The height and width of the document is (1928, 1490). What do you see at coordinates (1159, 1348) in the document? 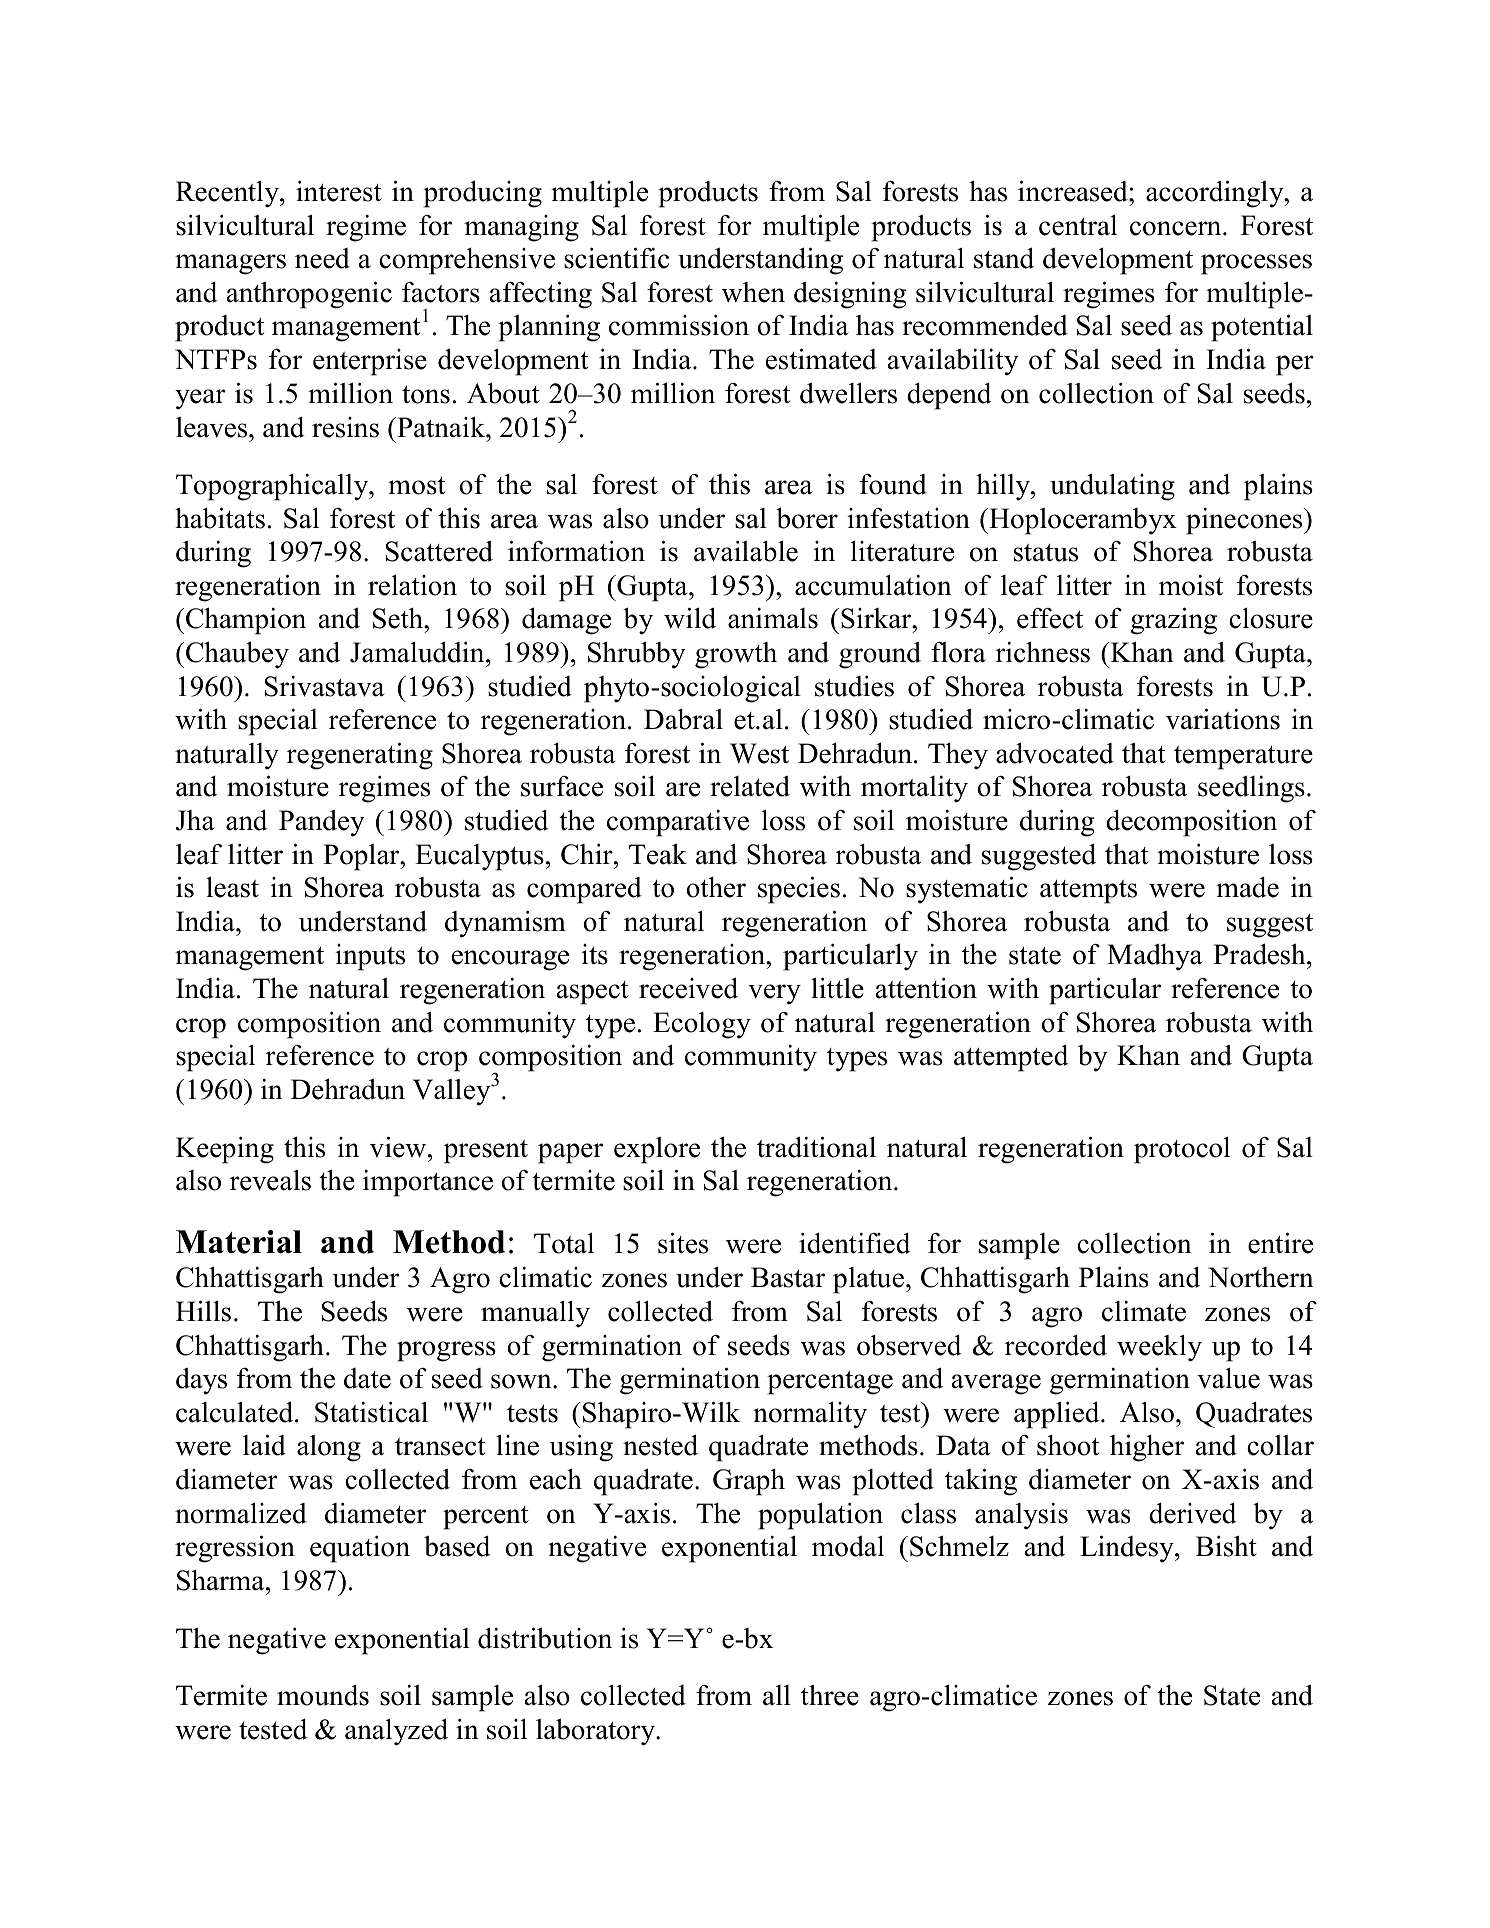
I see `weekly` at bounding box center [1159, 1348].
